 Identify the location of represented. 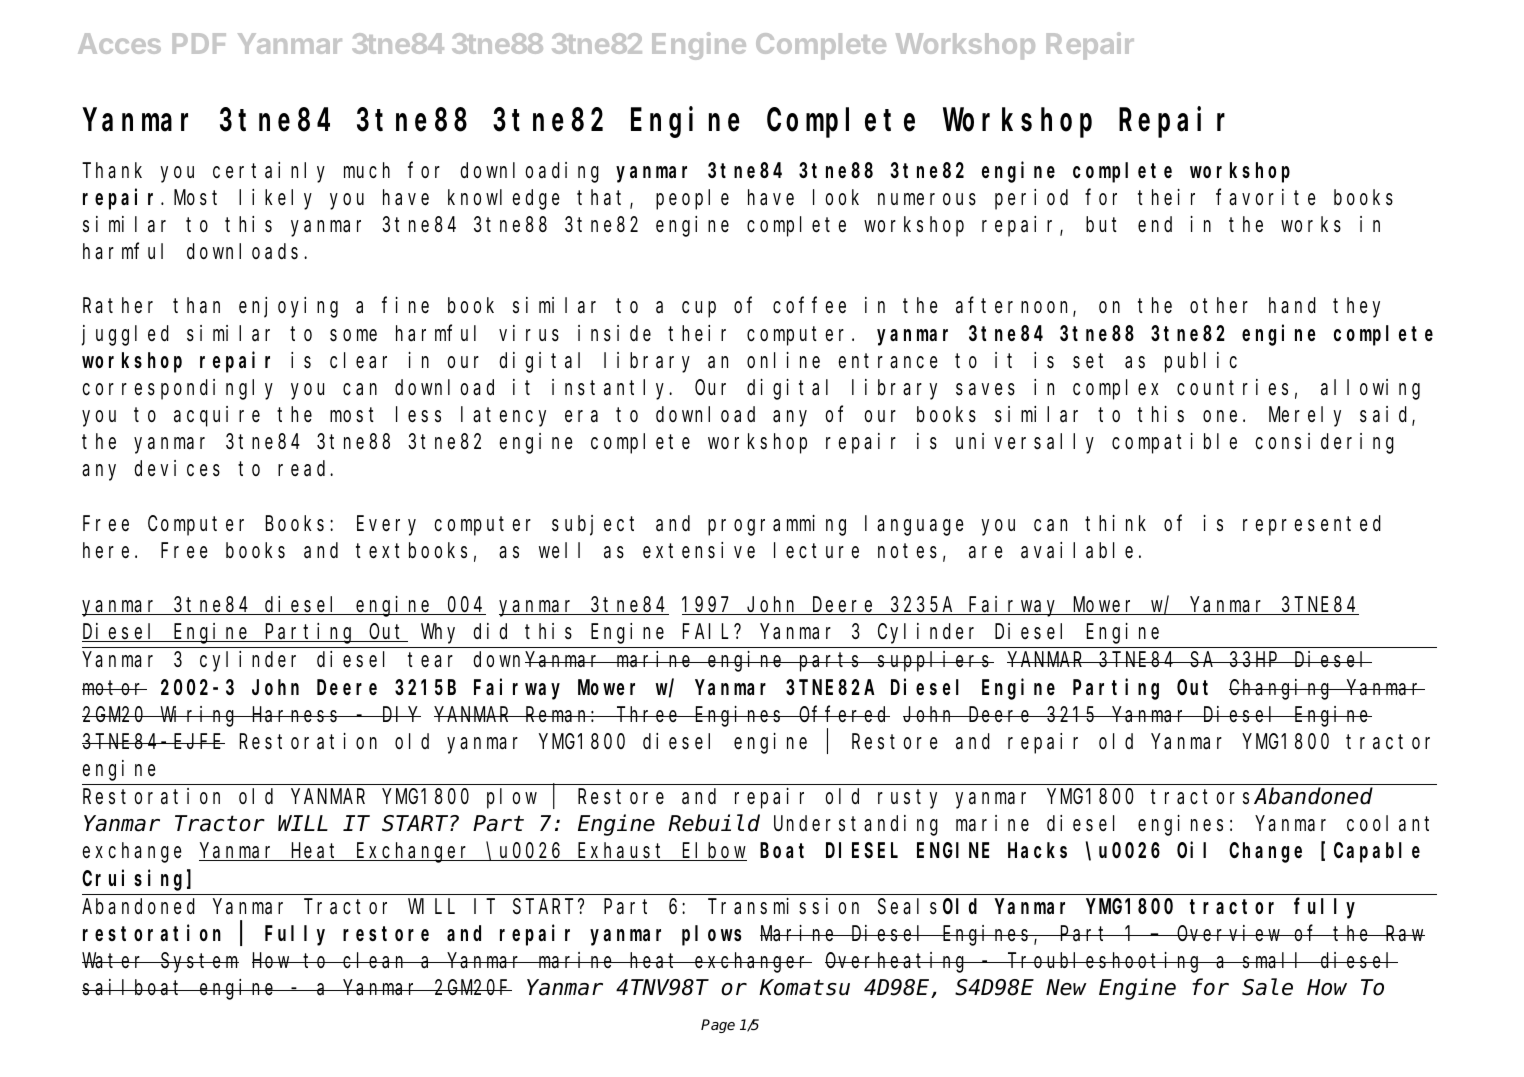
(1312, 525).
